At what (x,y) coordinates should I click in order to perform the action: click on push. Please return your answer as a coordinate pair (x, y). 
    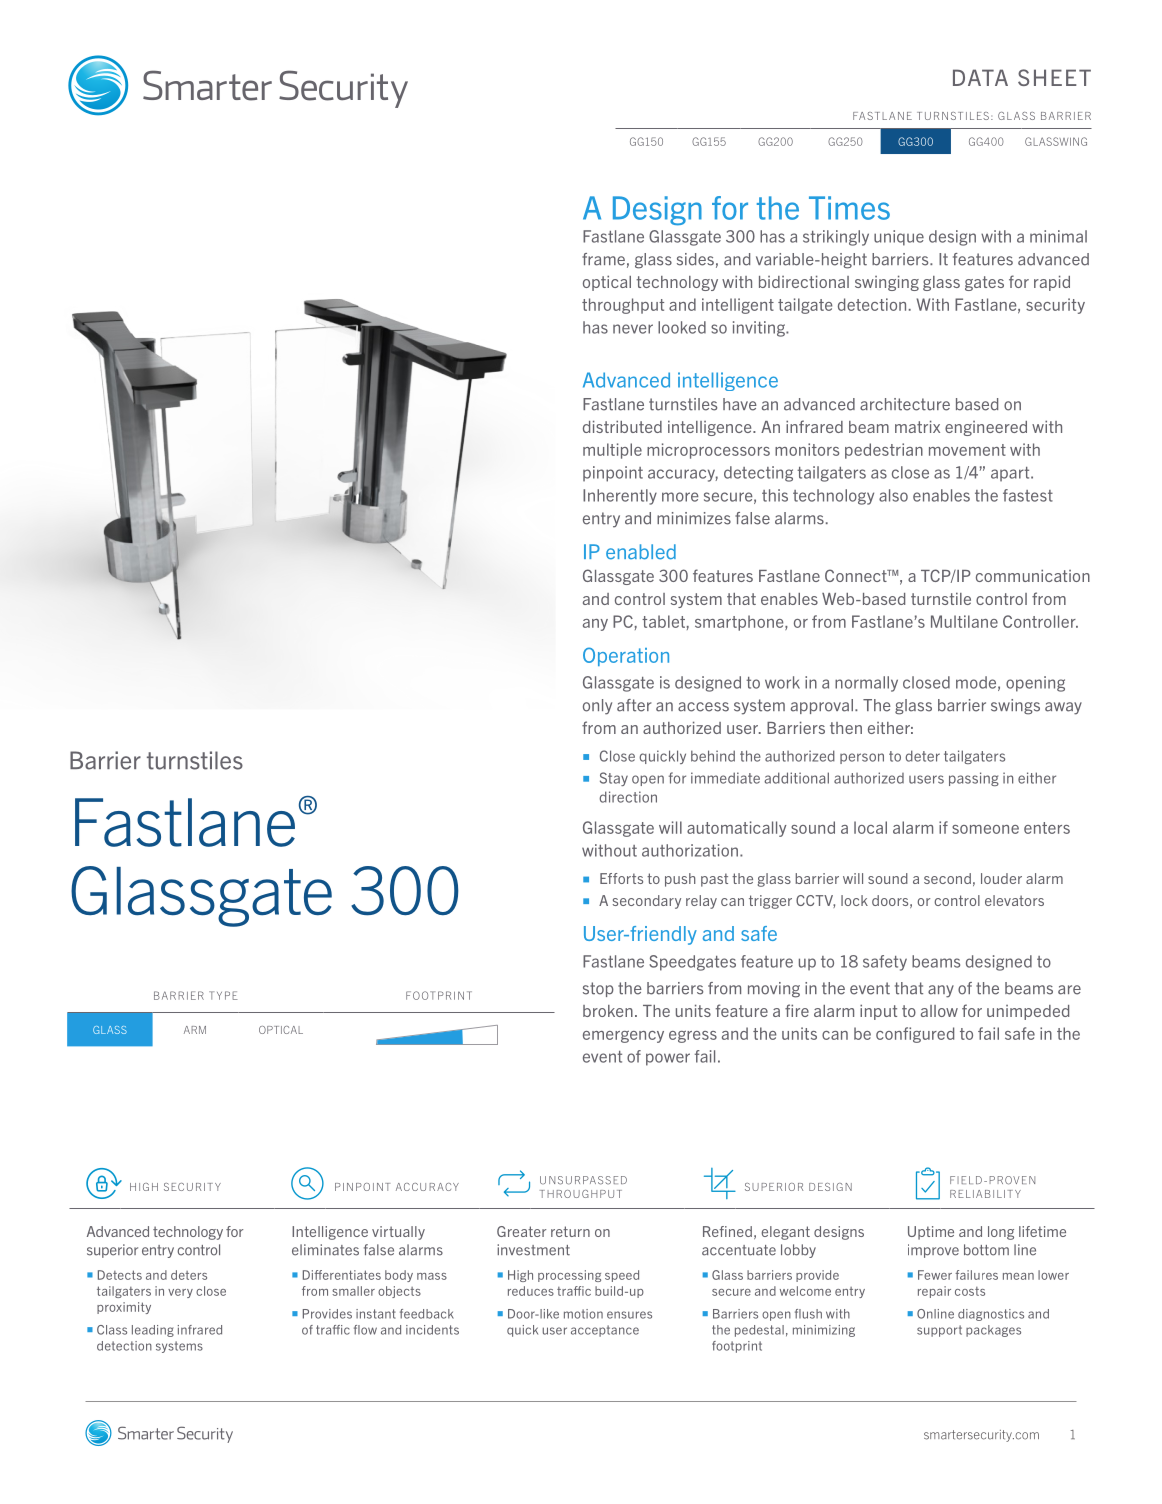
    Looking at the image, I should click on (680, 880).
